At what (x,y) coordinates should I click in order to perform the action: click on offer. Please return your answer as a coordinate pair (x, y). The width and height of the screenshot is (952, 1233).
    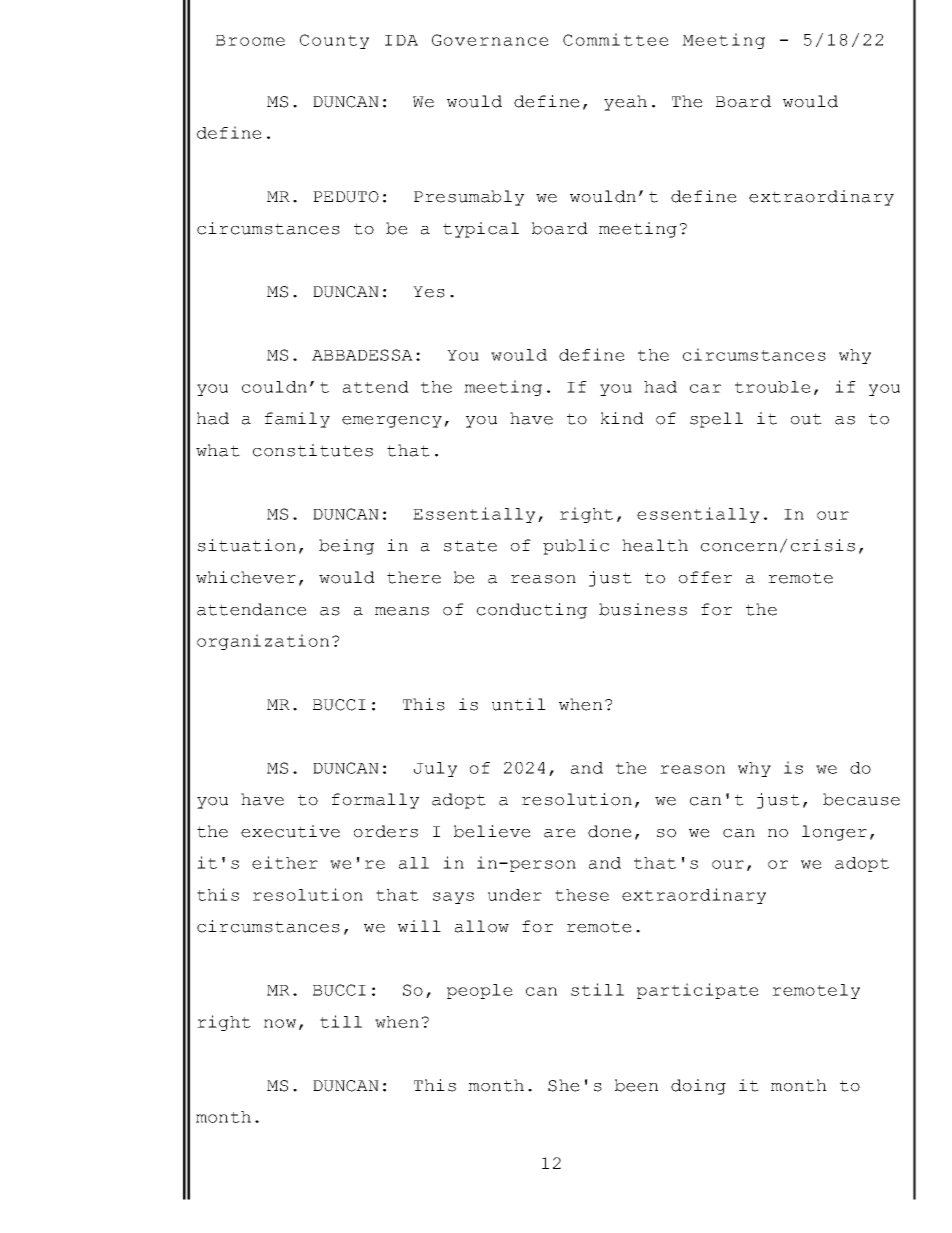
    Looking at the image, I should click on (705, 577).
